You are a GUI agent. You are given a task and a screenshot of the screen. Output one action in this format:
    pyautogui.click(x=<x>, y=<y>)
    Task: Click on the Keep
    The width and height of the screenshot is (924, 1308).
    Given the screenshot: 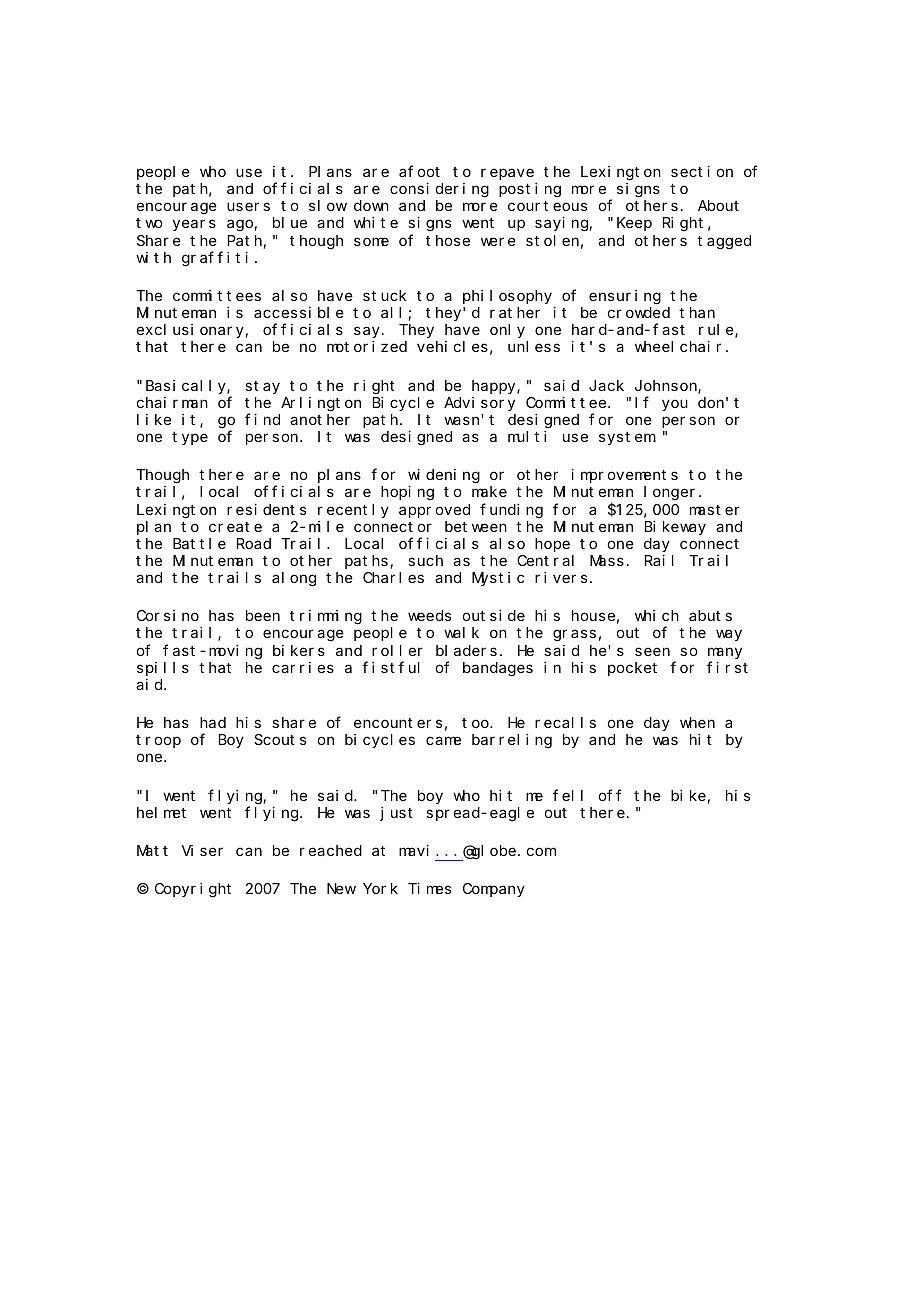 What is the action you would take?
    pyautogui.click(x=634, y=224)
